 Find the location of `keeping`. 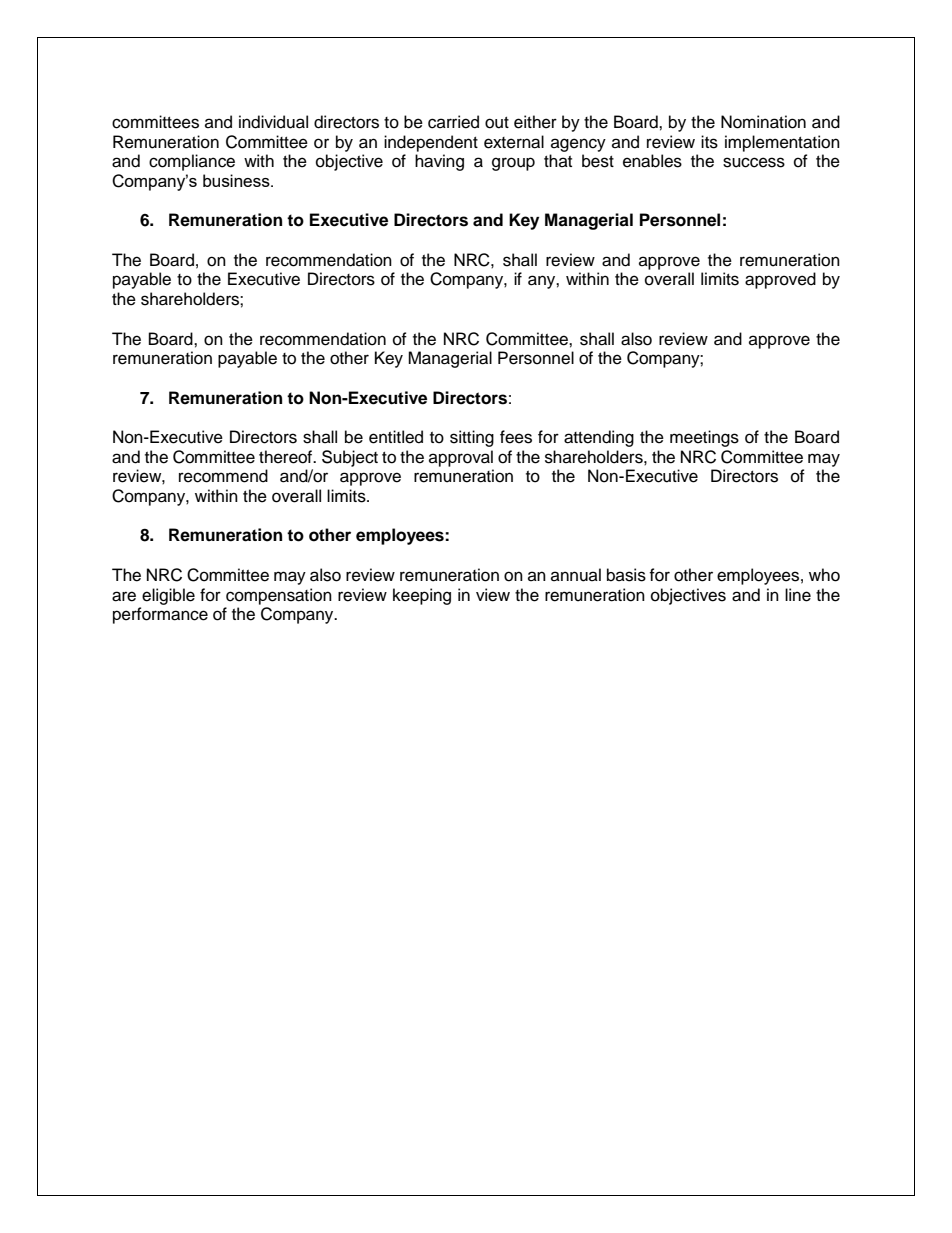

keeping is located at coordinates (422, 596).
